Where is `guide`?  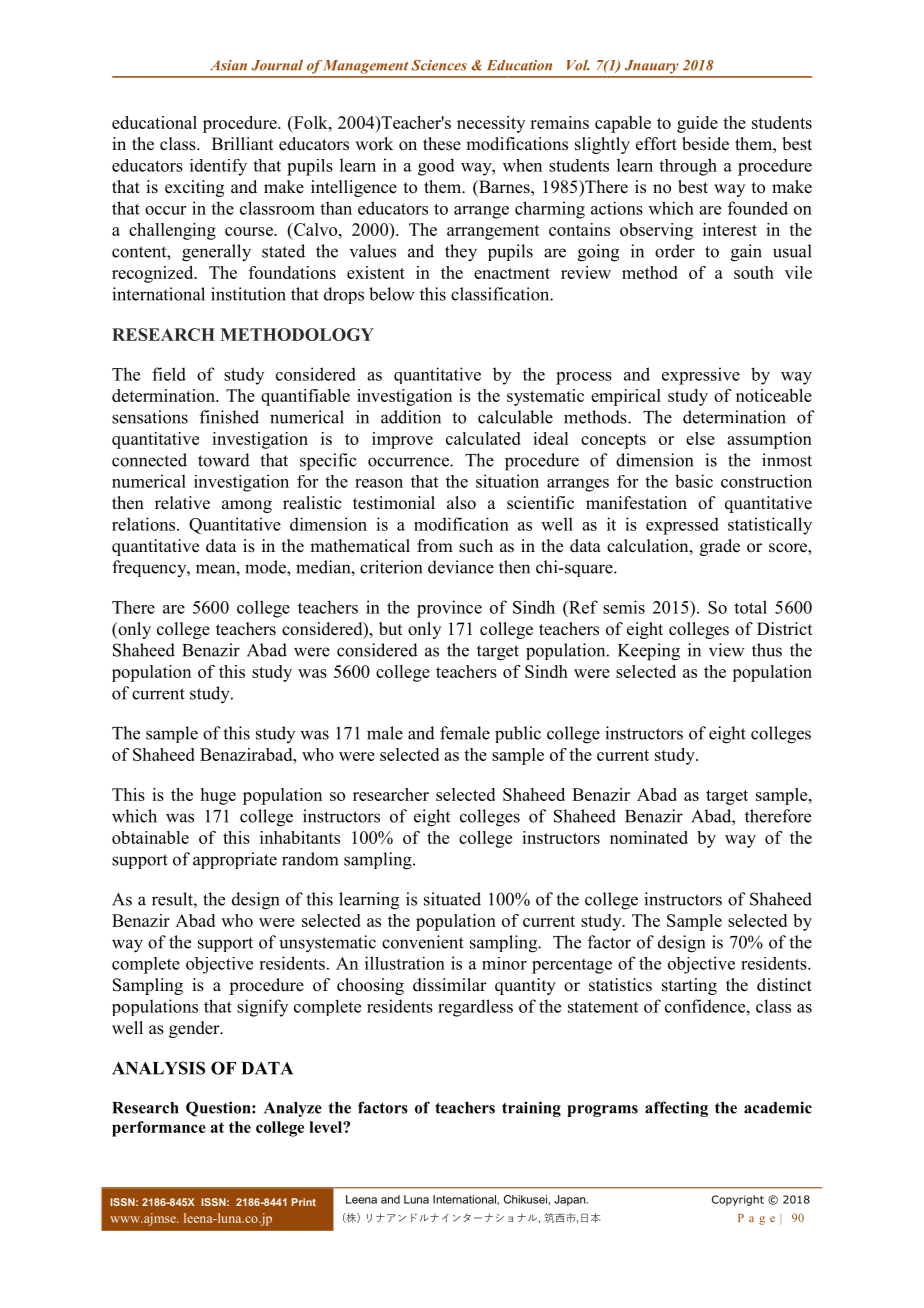
guide is located at coordinates (697, 124).
